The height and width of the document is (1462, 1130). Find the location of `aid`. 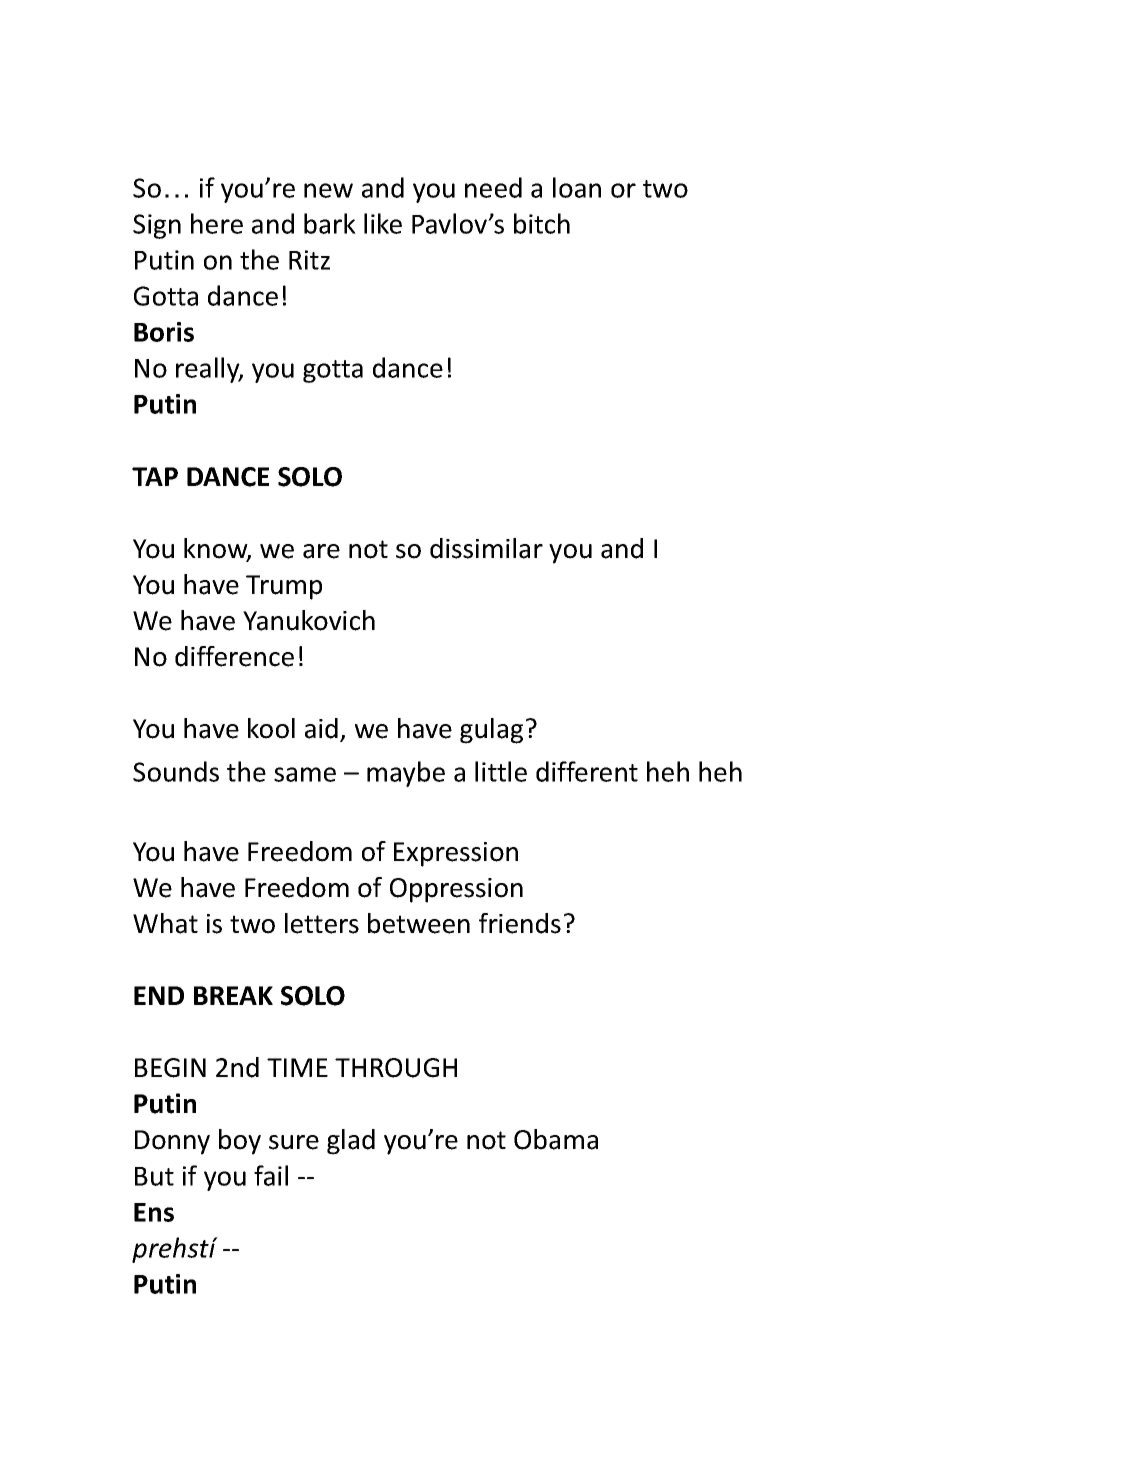

aid is located at coordinates (321, 728).
